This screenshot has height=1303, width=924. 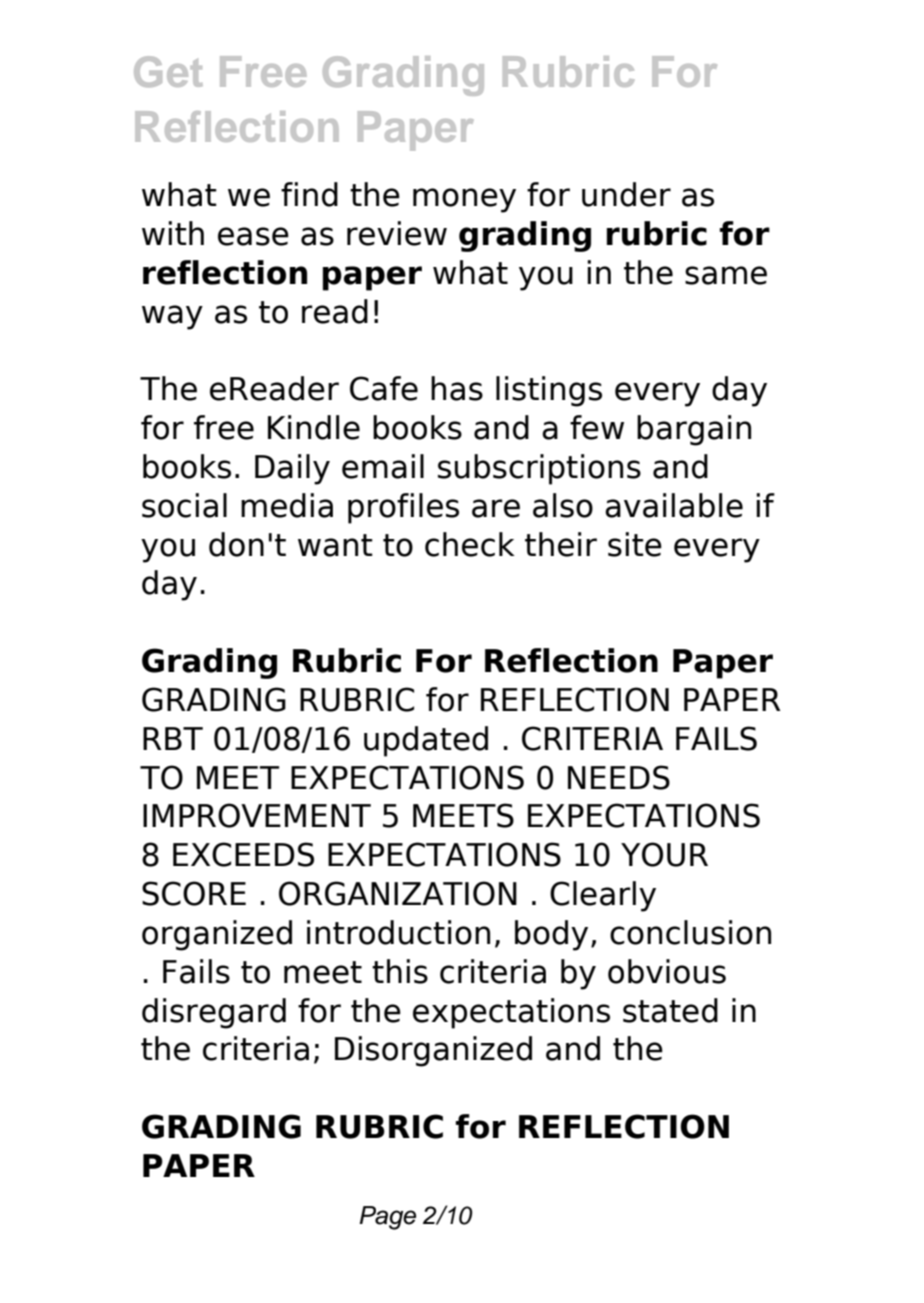 What do you see at coordinates (635, 544) in the screenshot?
I see `site` at bounding box center [635, 544].
